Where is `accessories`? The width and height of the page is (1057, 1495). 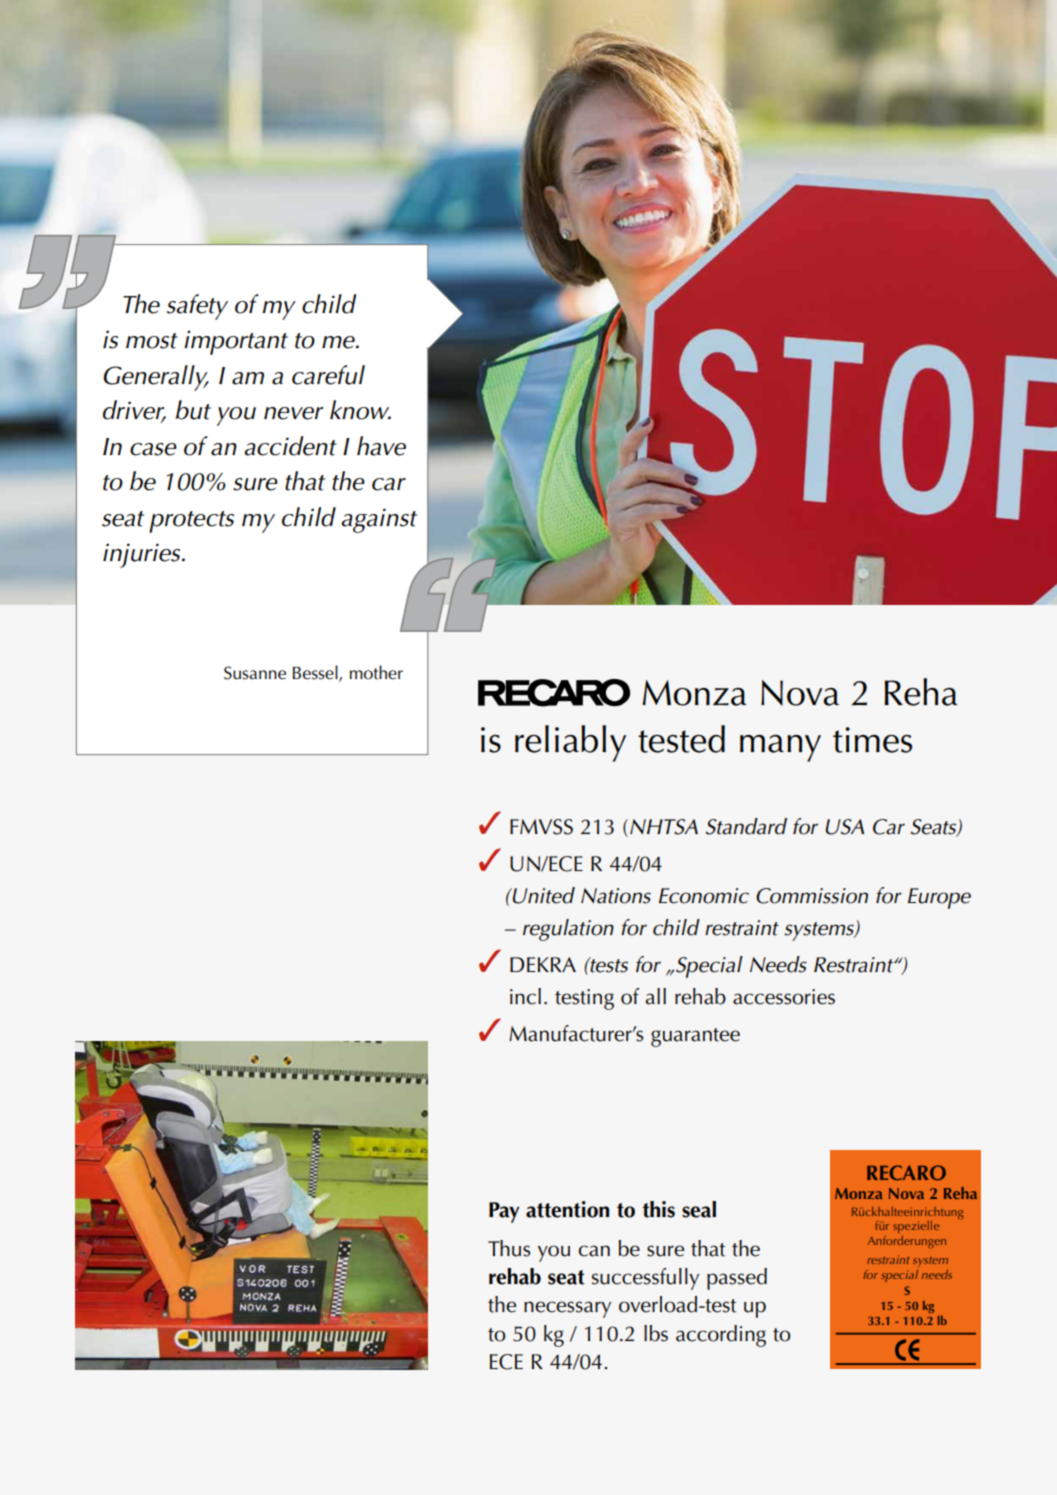
accessories is located at coordinates (784, 997).
